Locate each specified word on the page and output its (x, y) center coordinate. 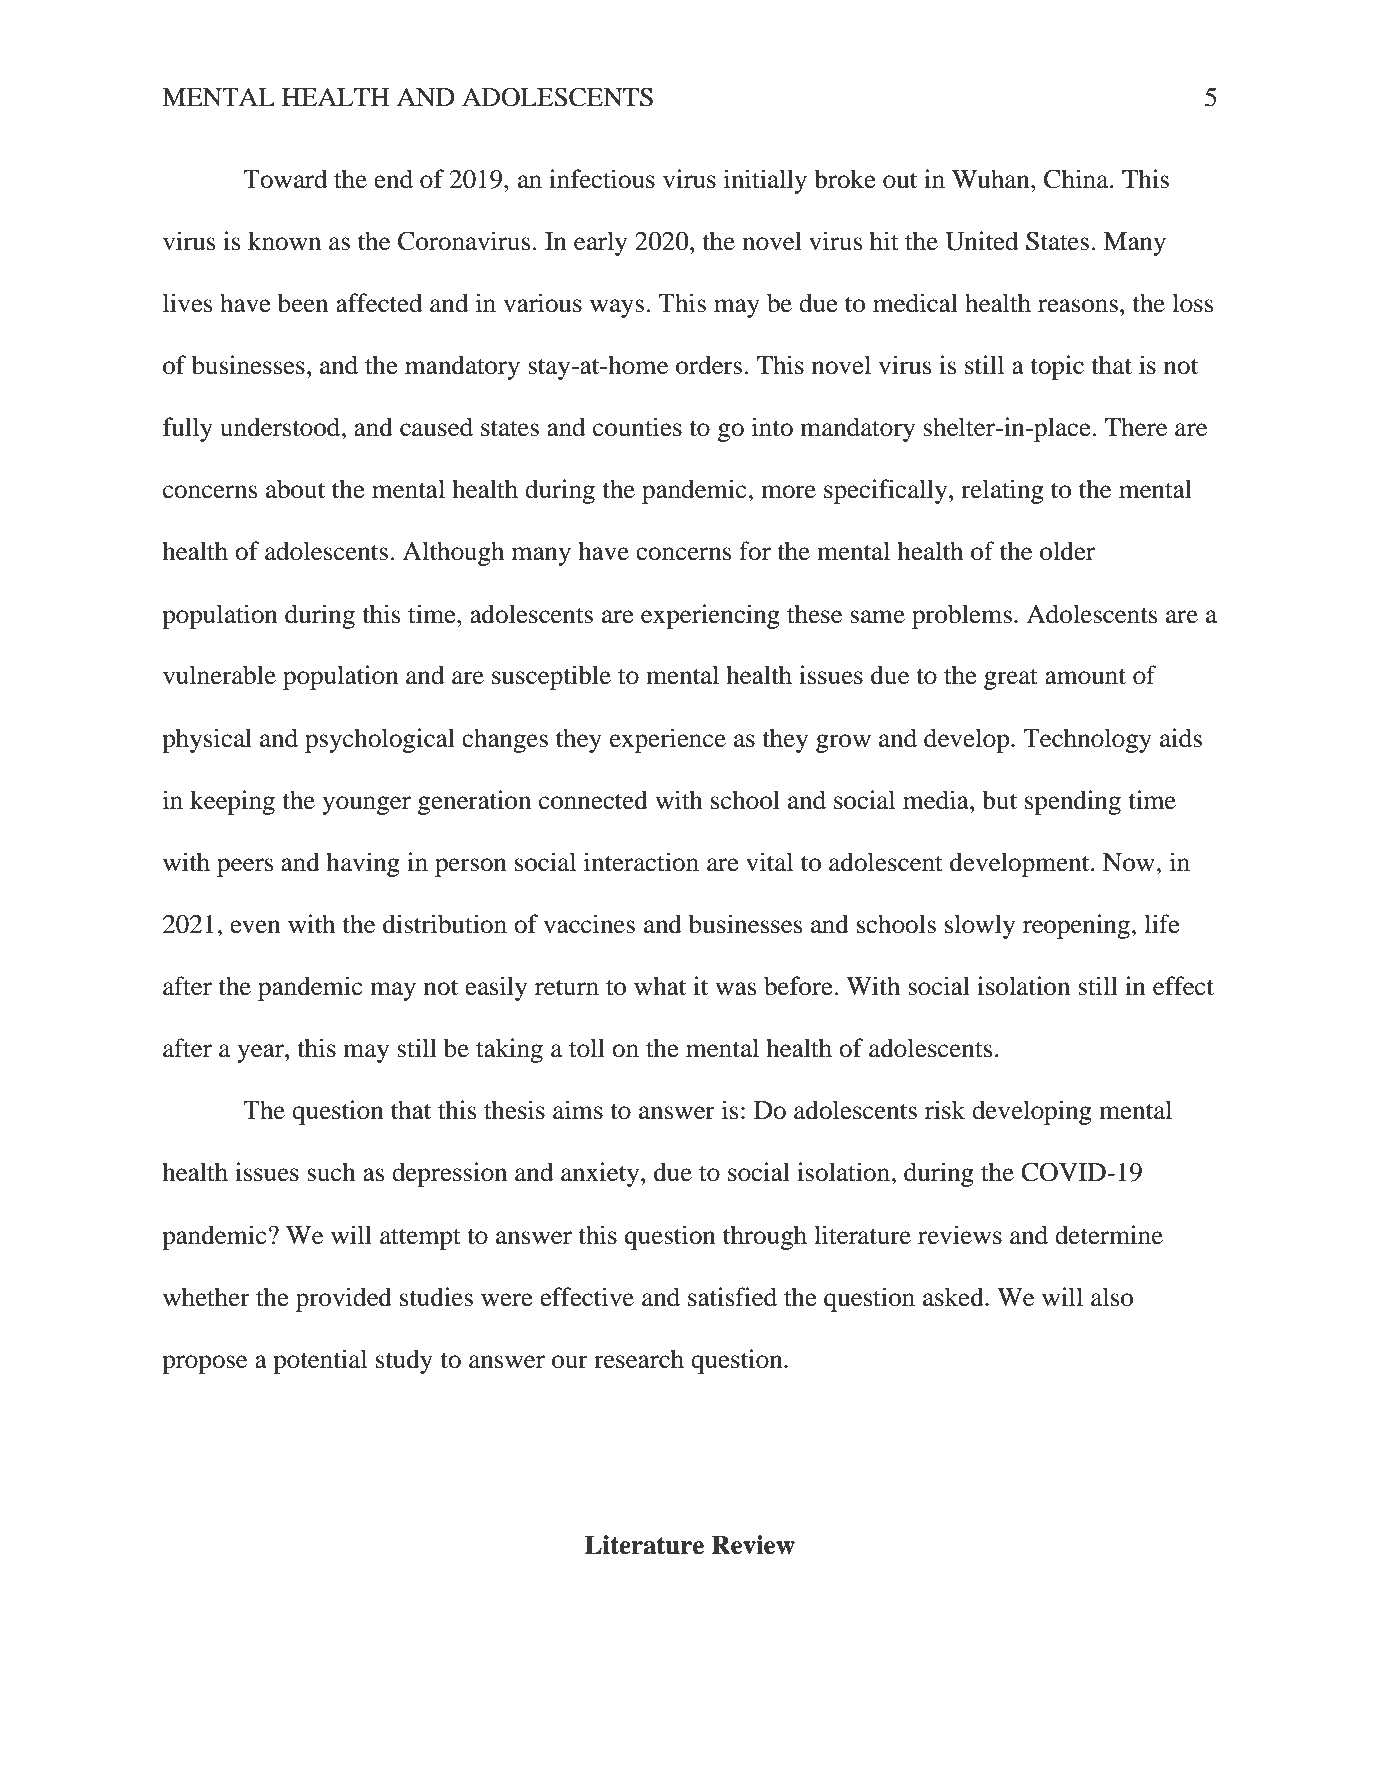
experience (668, 740)
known (284, 241)
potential (320, 1361)
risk (945, 1110)
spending (1073, 802)
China (1077, 179)
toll (587, 1048)
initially (765, 181)
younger (366, 805)
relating (1002, 491)
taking (509, 1050)
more (788, 492)
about (295, 489)
